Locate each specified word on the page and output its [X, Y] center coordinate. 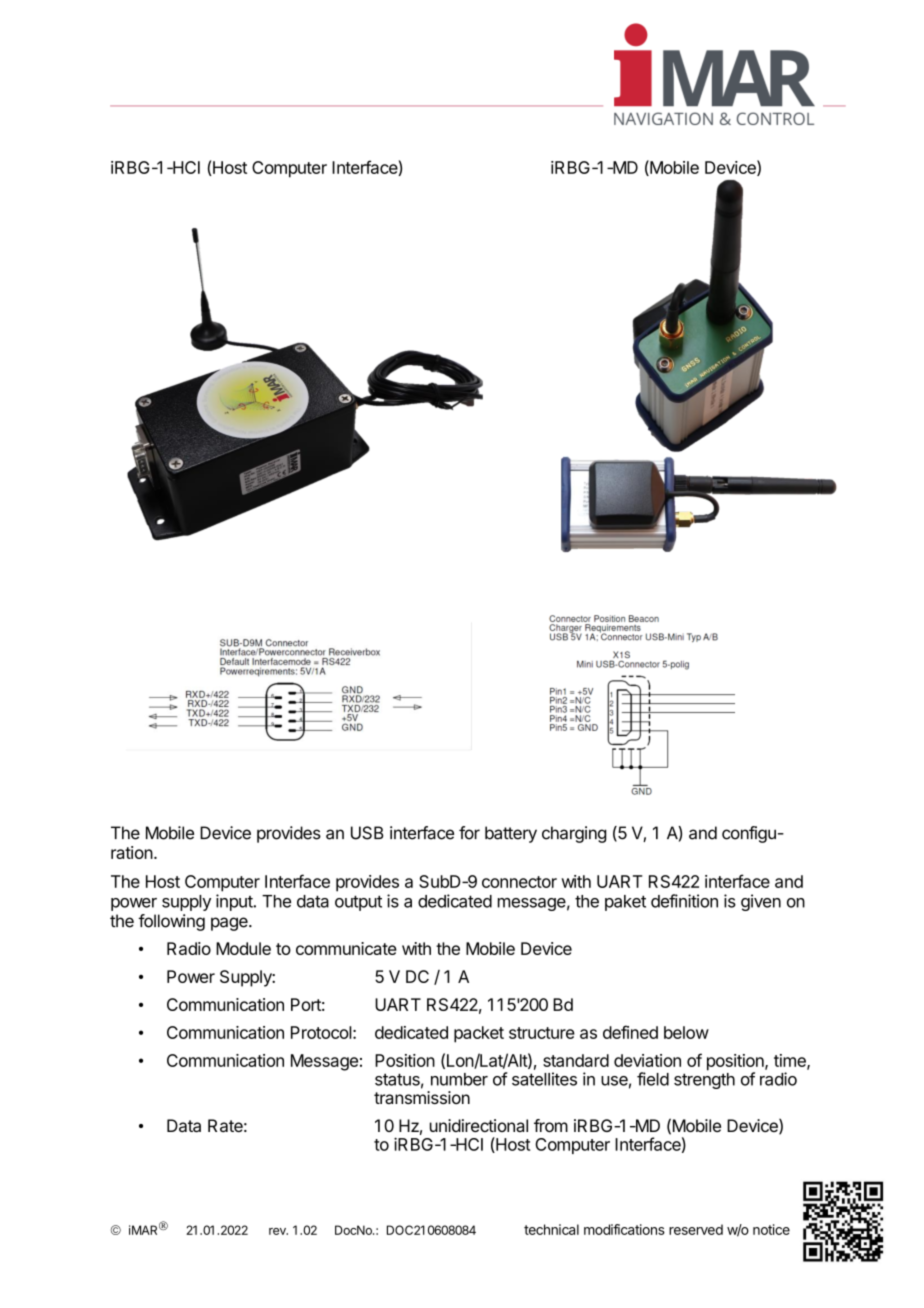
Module [243, 948]
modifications [624, 1229]
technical [551, 1229]
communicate [346, 948]
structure [542, 1033]
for [469, 833]
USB [367, 833]
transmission [422, 1097]
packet [479, 1034]
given [761, 902]
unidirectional [479, 1125]
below [686, 1032]
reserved [696, 1229]
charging [574, 834]
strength [704, 1081]
